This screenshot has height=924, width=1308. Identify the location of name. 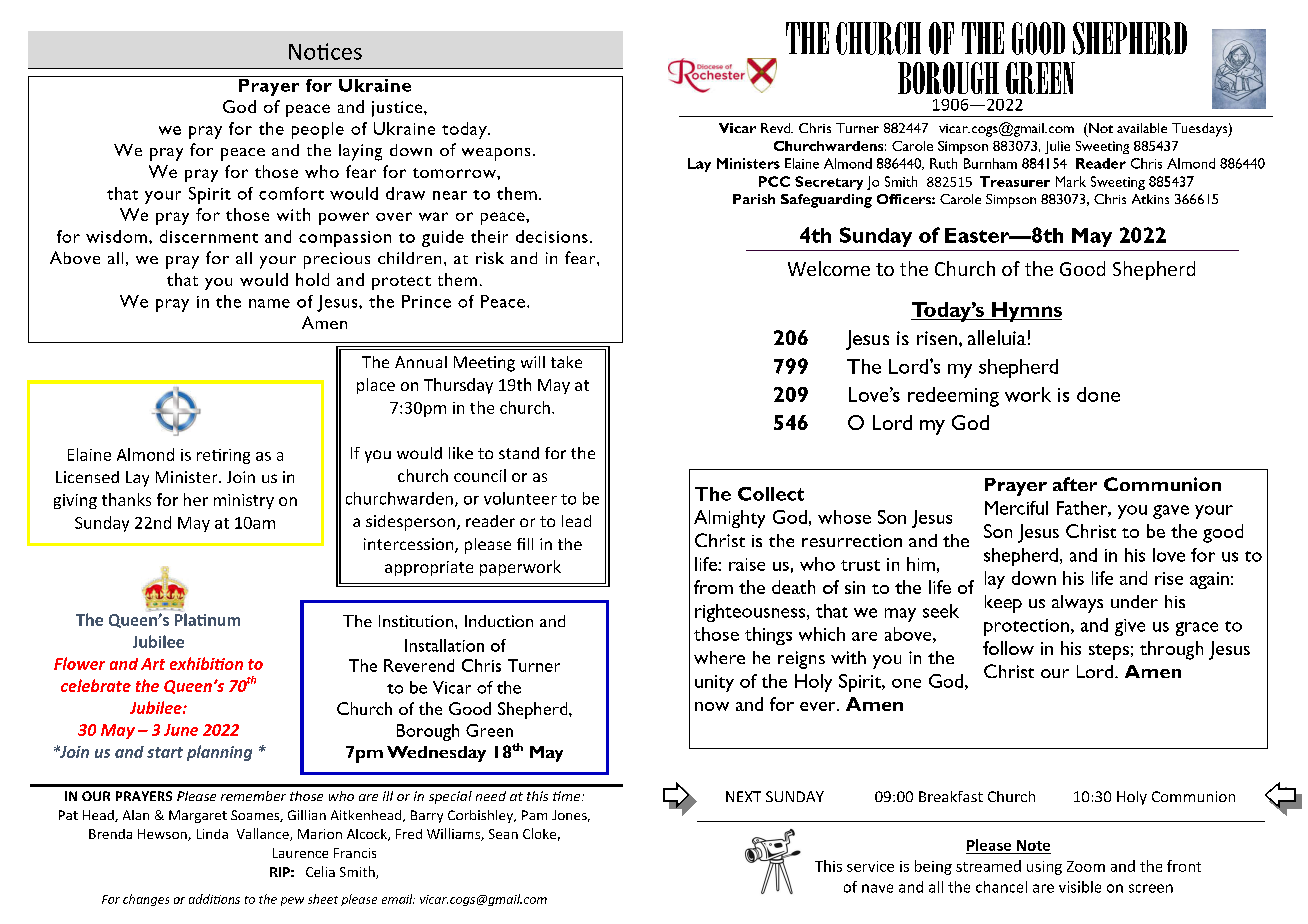
(269, 303).
